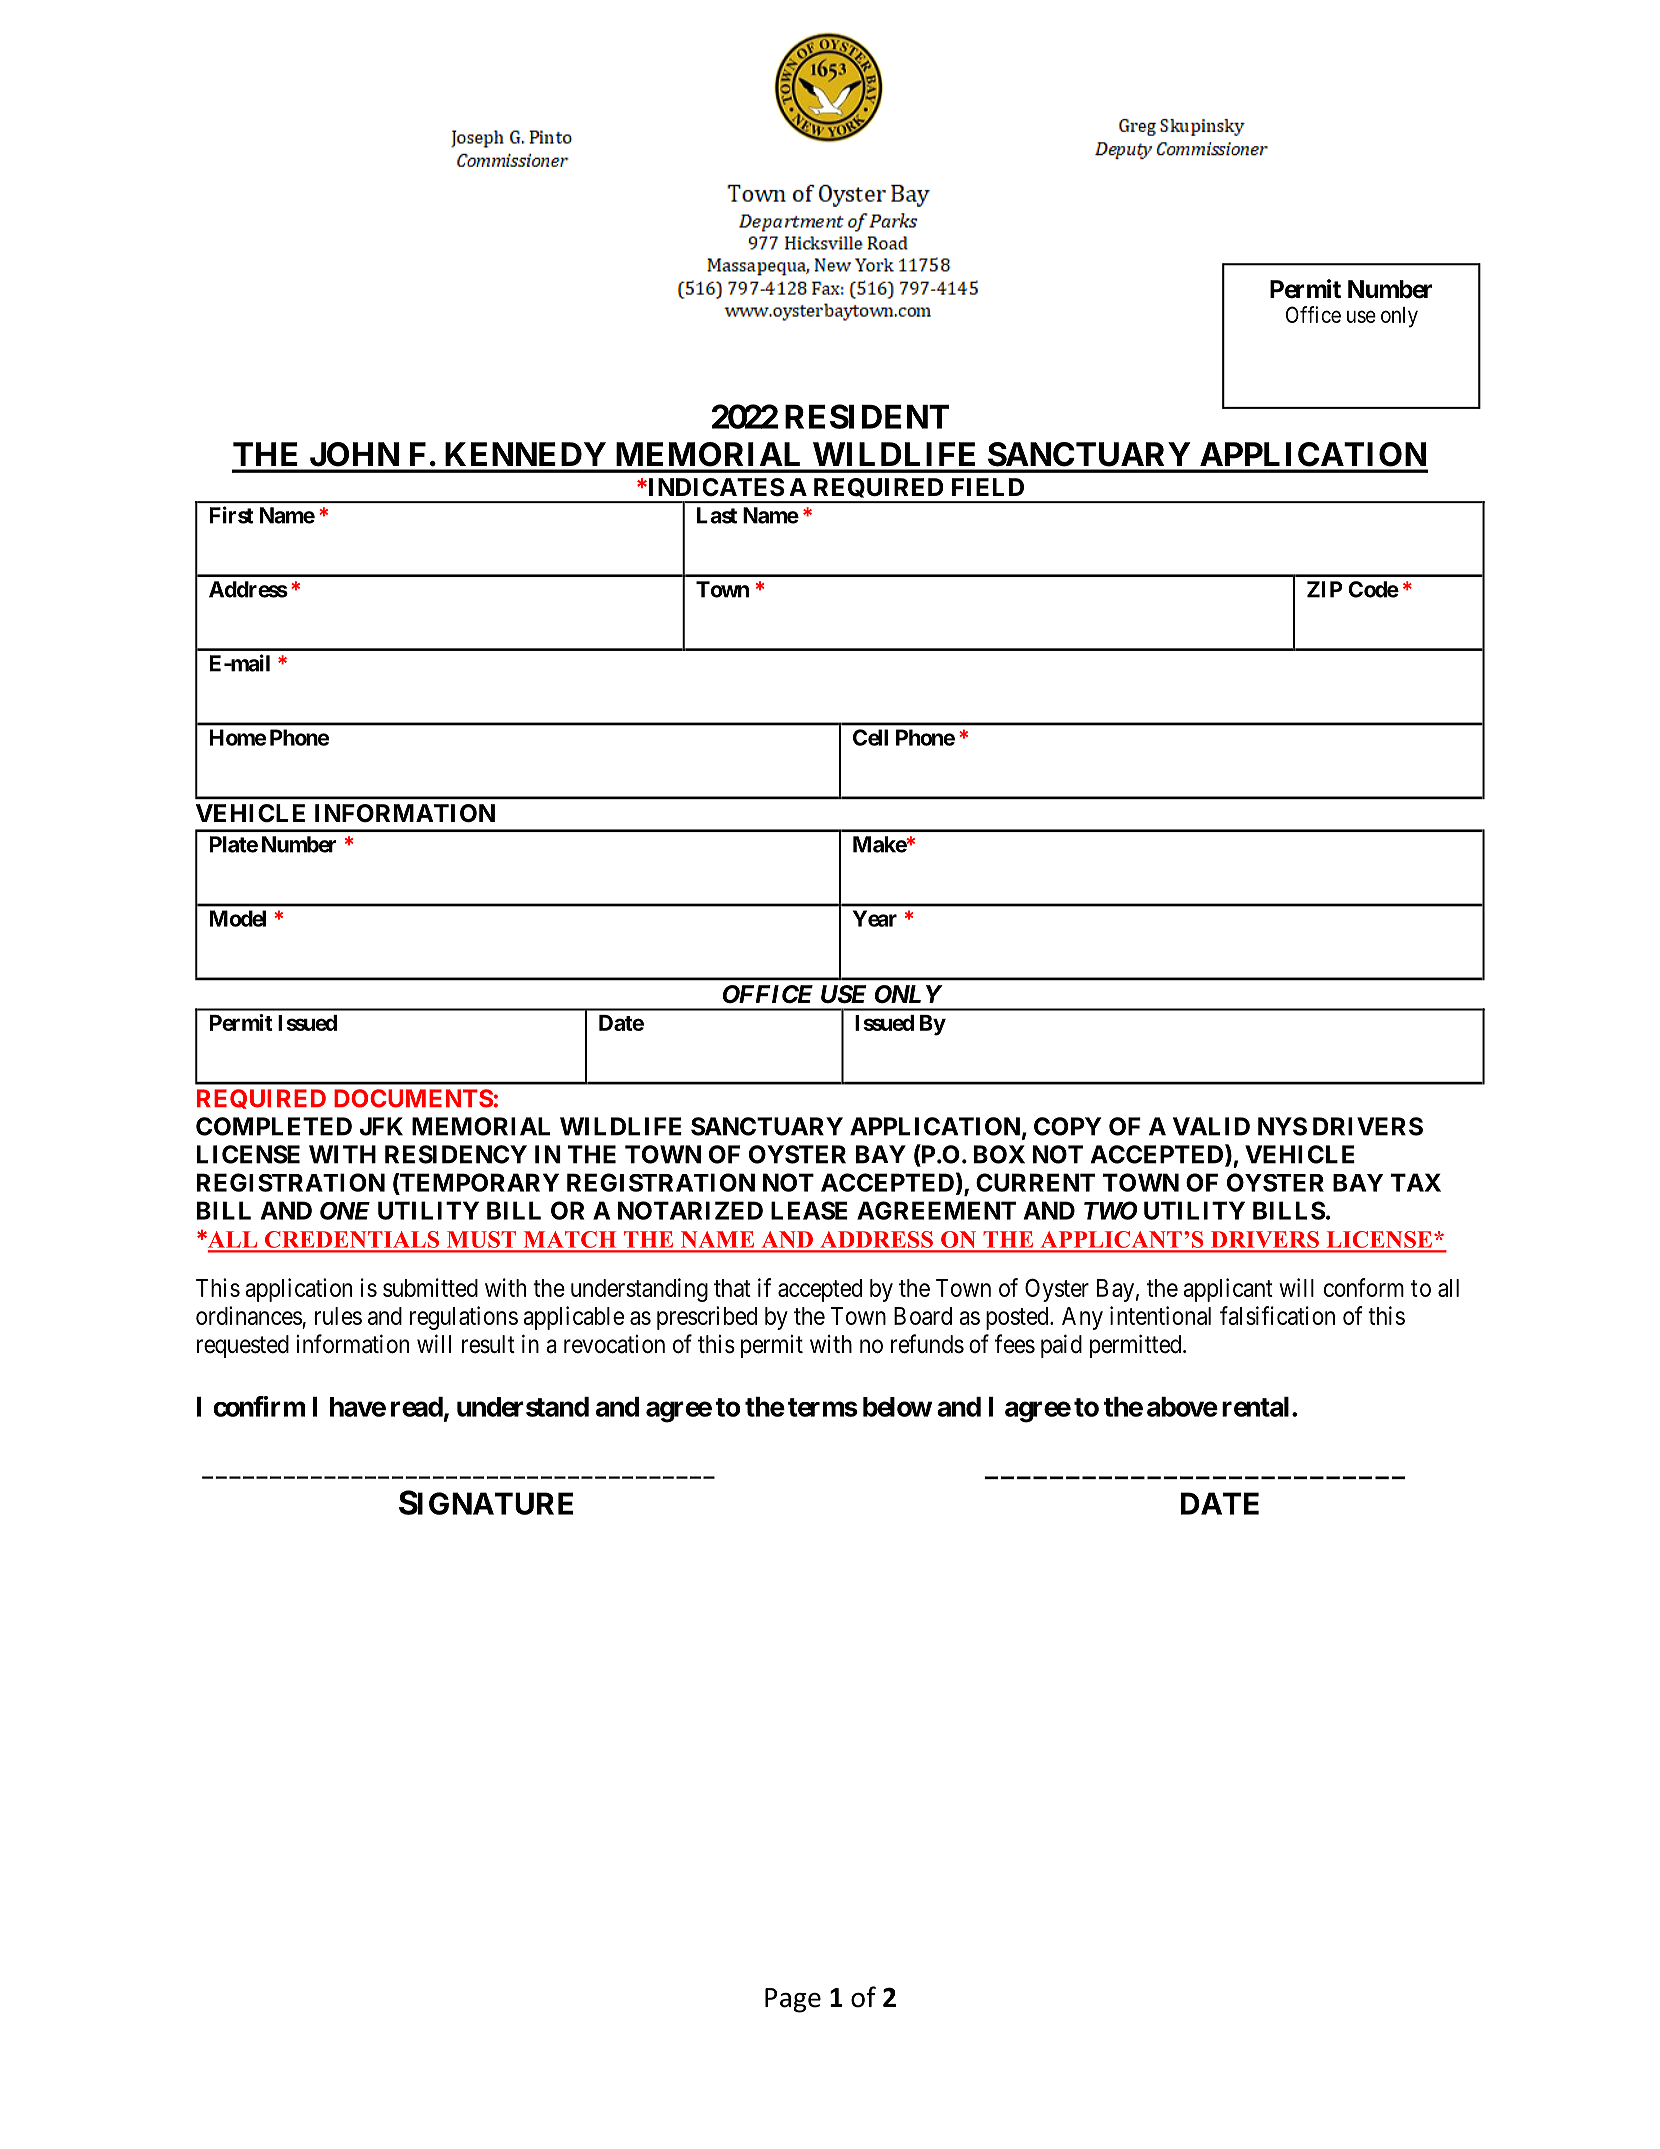 Image resolution: width=1660 pixels, height=2149 pixels. Describe the element at coordinates (1325, 589) in the screenshot. I see `ZIP` at that location.
